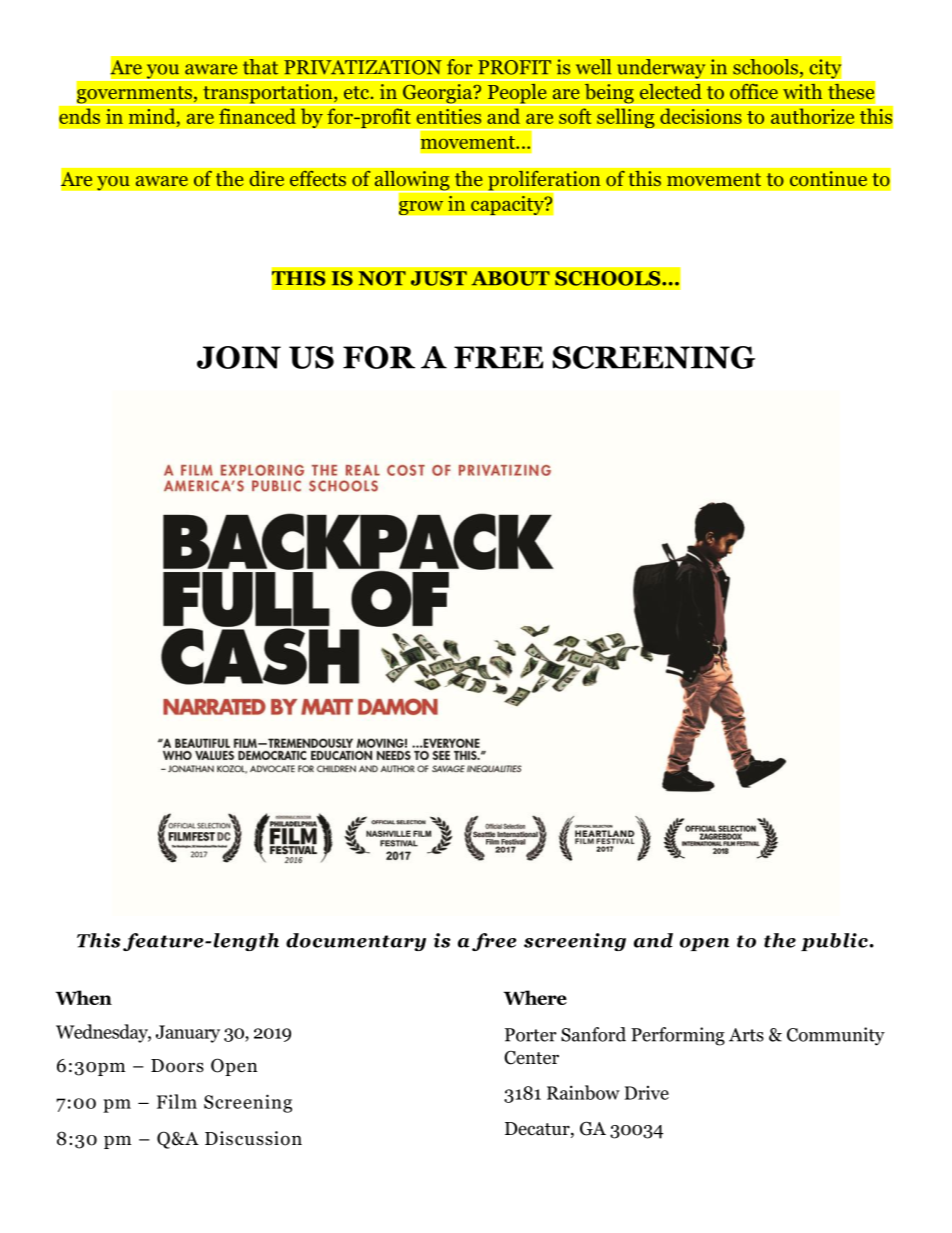 The height and width of the document is (1233, 952). What do you see at coordinates (257, 116) in the document?
I see `financed` at bounding box center [257, 116].
